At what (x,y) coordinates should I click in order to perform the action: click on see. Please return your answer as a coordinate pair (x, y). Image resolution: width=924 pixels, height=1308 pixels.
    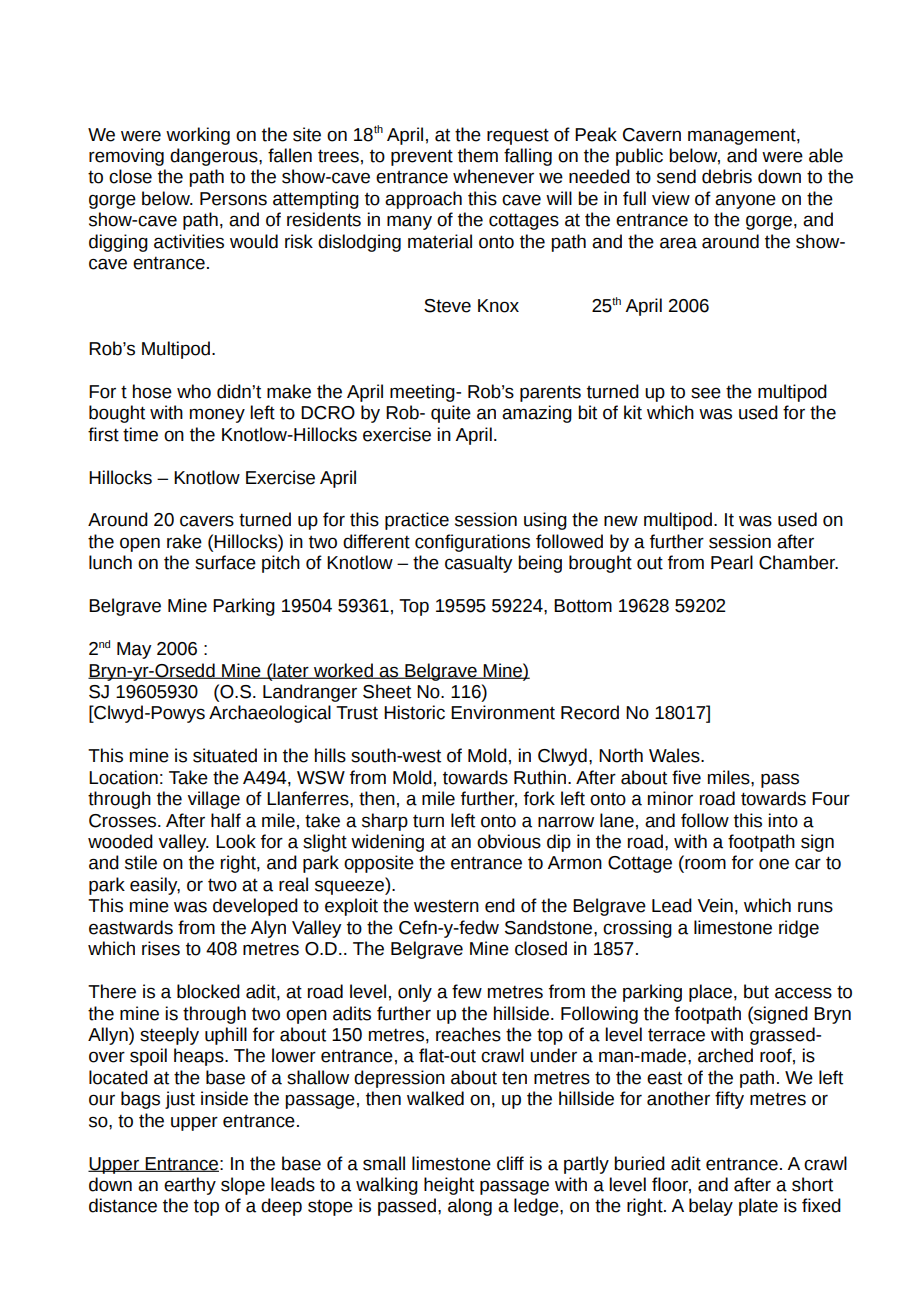
    Looking at the image, I should click on (706, 393).
